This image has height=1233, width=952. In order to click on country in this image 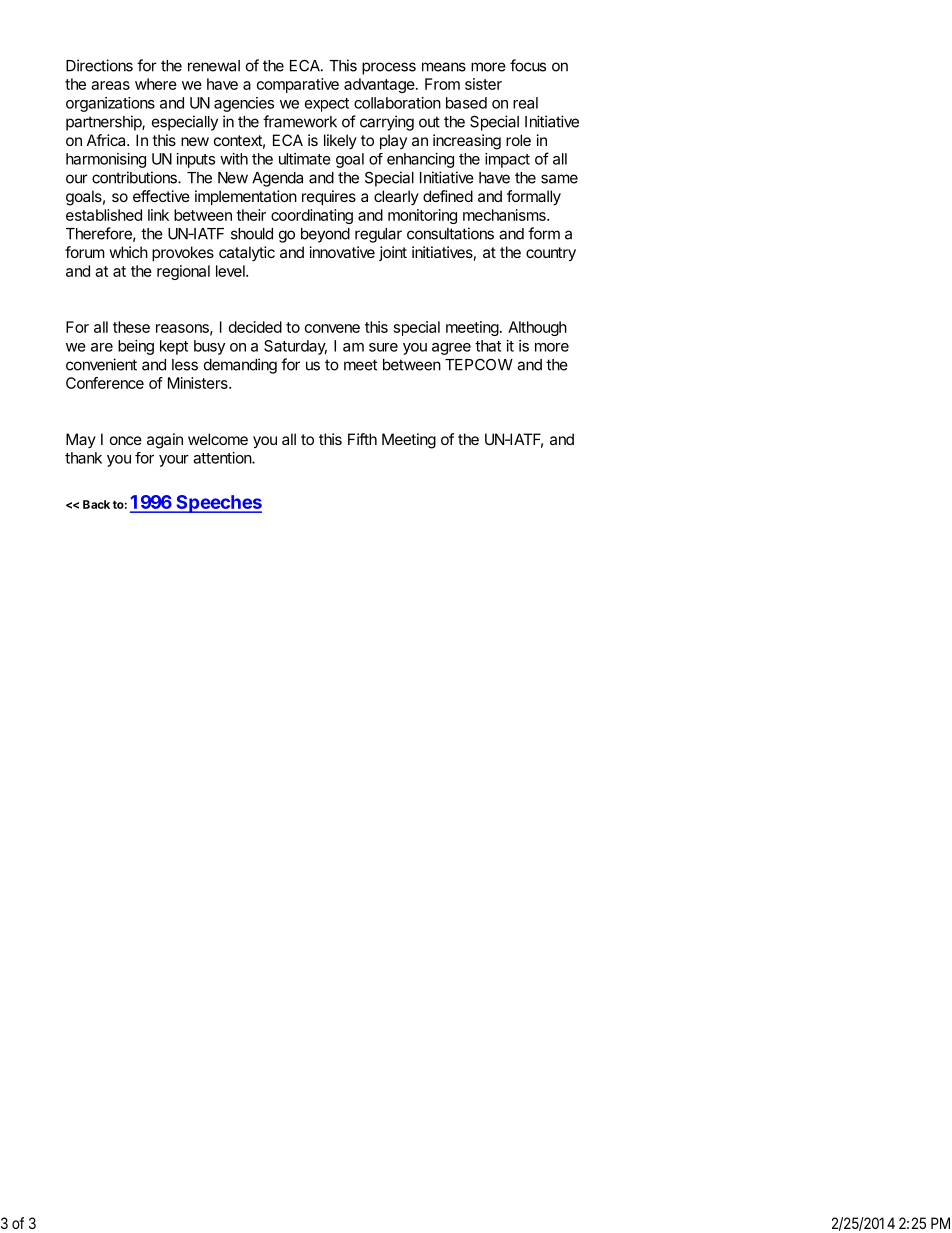, I will do `click(551, 254)`.
